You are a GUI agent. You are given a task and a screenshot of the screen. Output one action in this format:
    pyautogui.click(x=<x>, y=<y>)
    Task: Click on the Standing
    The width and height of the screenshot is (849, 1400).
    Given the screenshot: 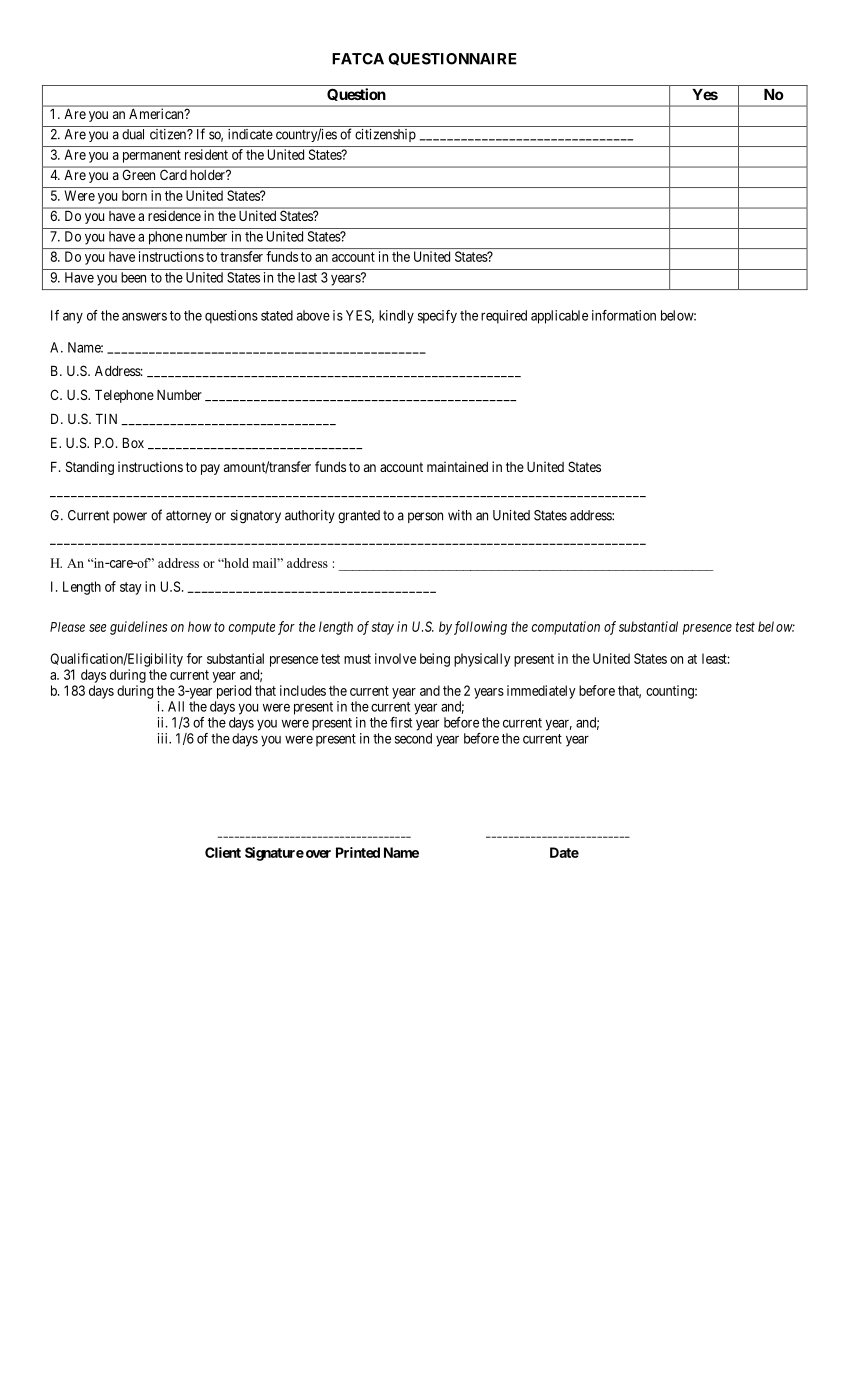 What is the action you would take?
    pyautogui.click(x=90, y=468)
